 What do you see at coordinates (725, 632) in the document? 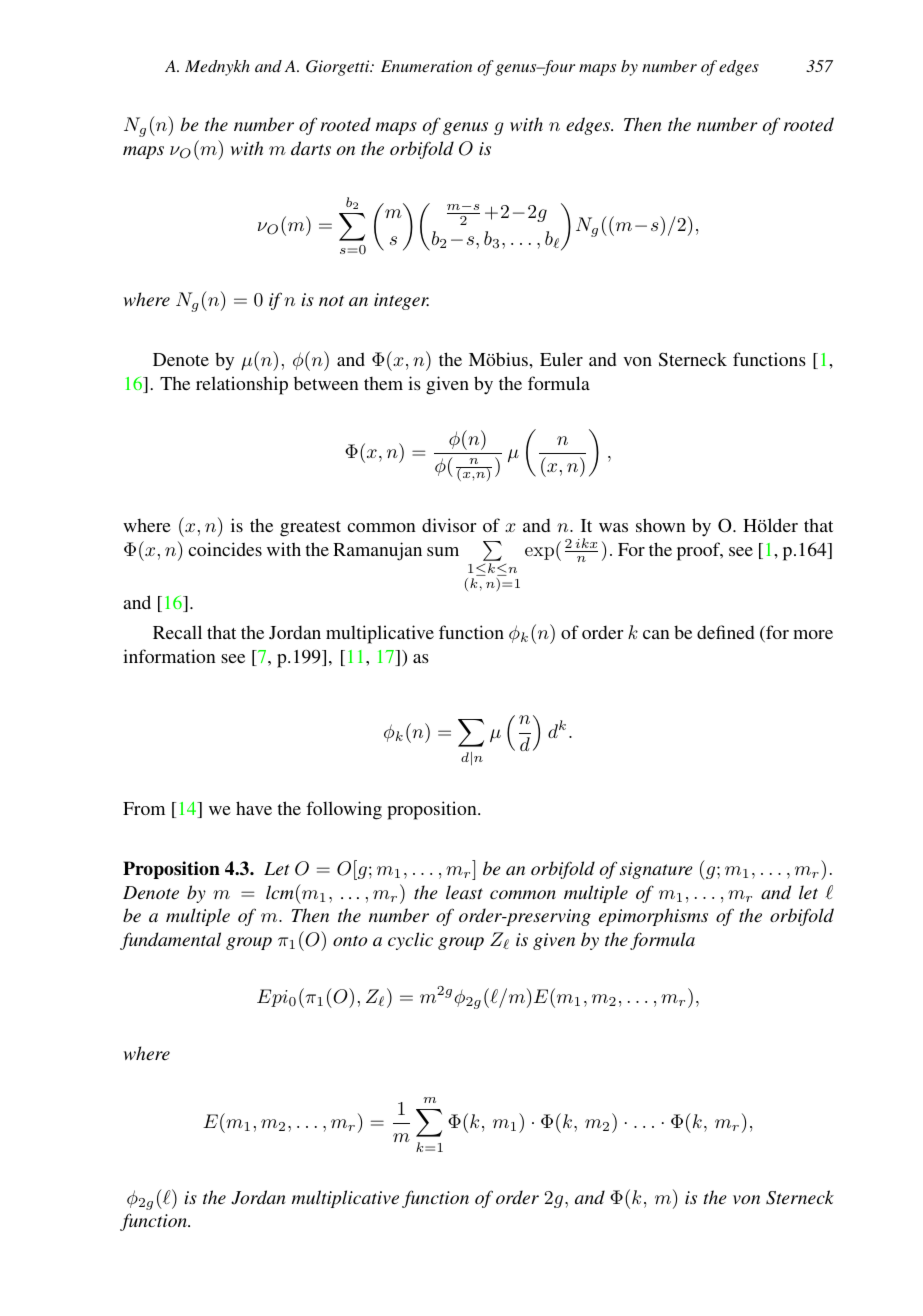
I see `defined` at bounding box center [725, 632].
